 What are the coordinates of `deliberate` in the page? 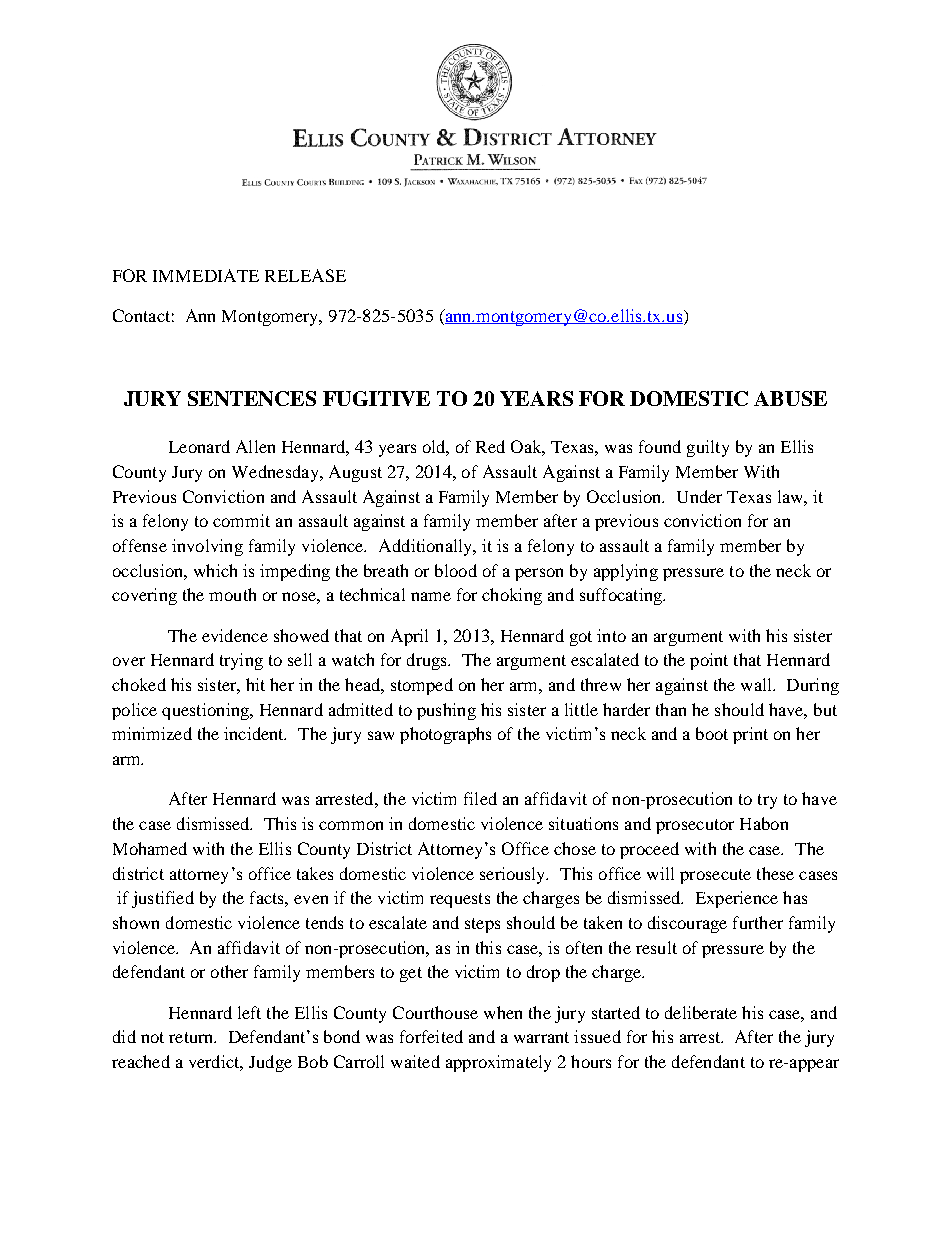 It's located at (701, 1012).
